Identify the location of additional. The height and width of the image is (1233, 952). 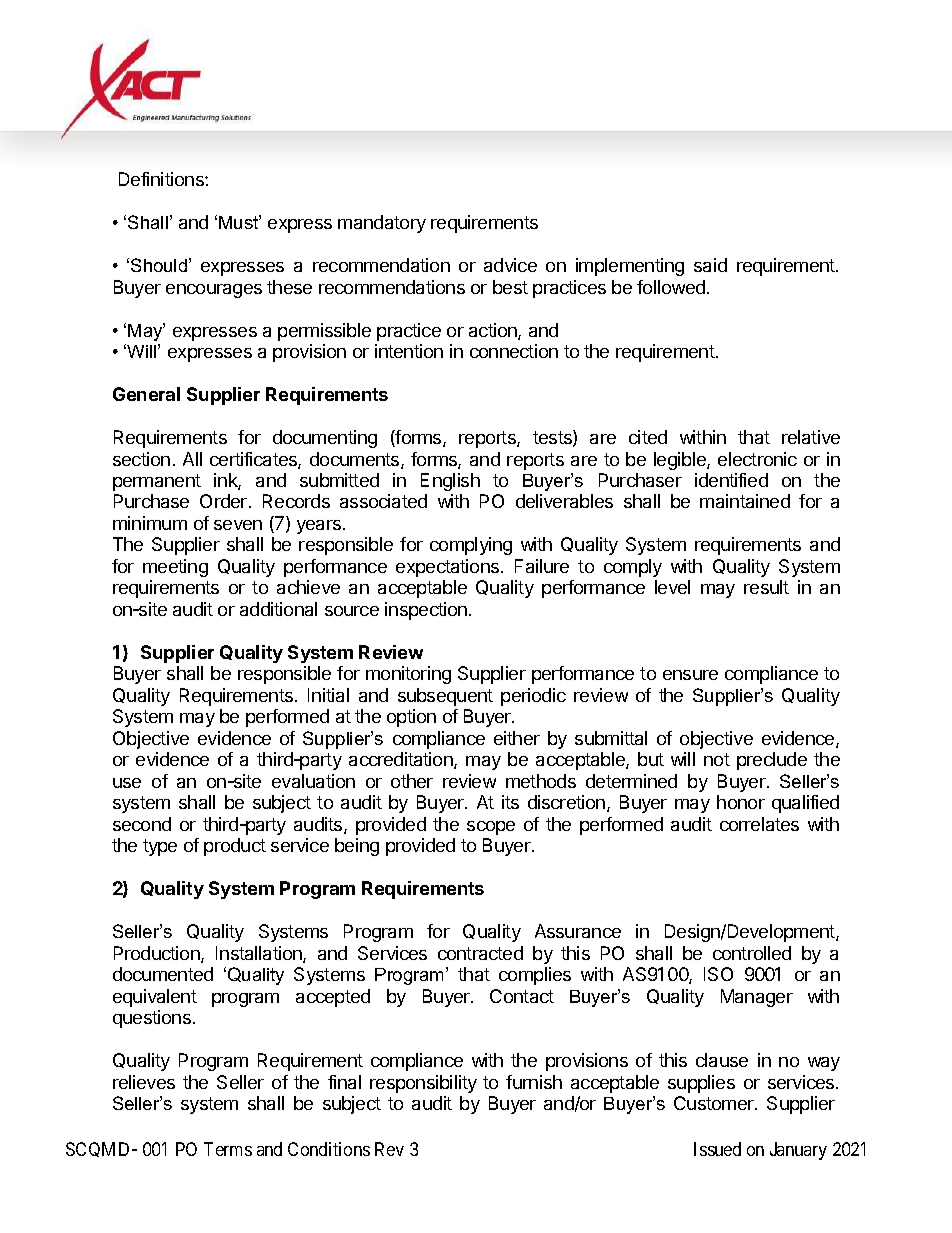
(278, 609).
